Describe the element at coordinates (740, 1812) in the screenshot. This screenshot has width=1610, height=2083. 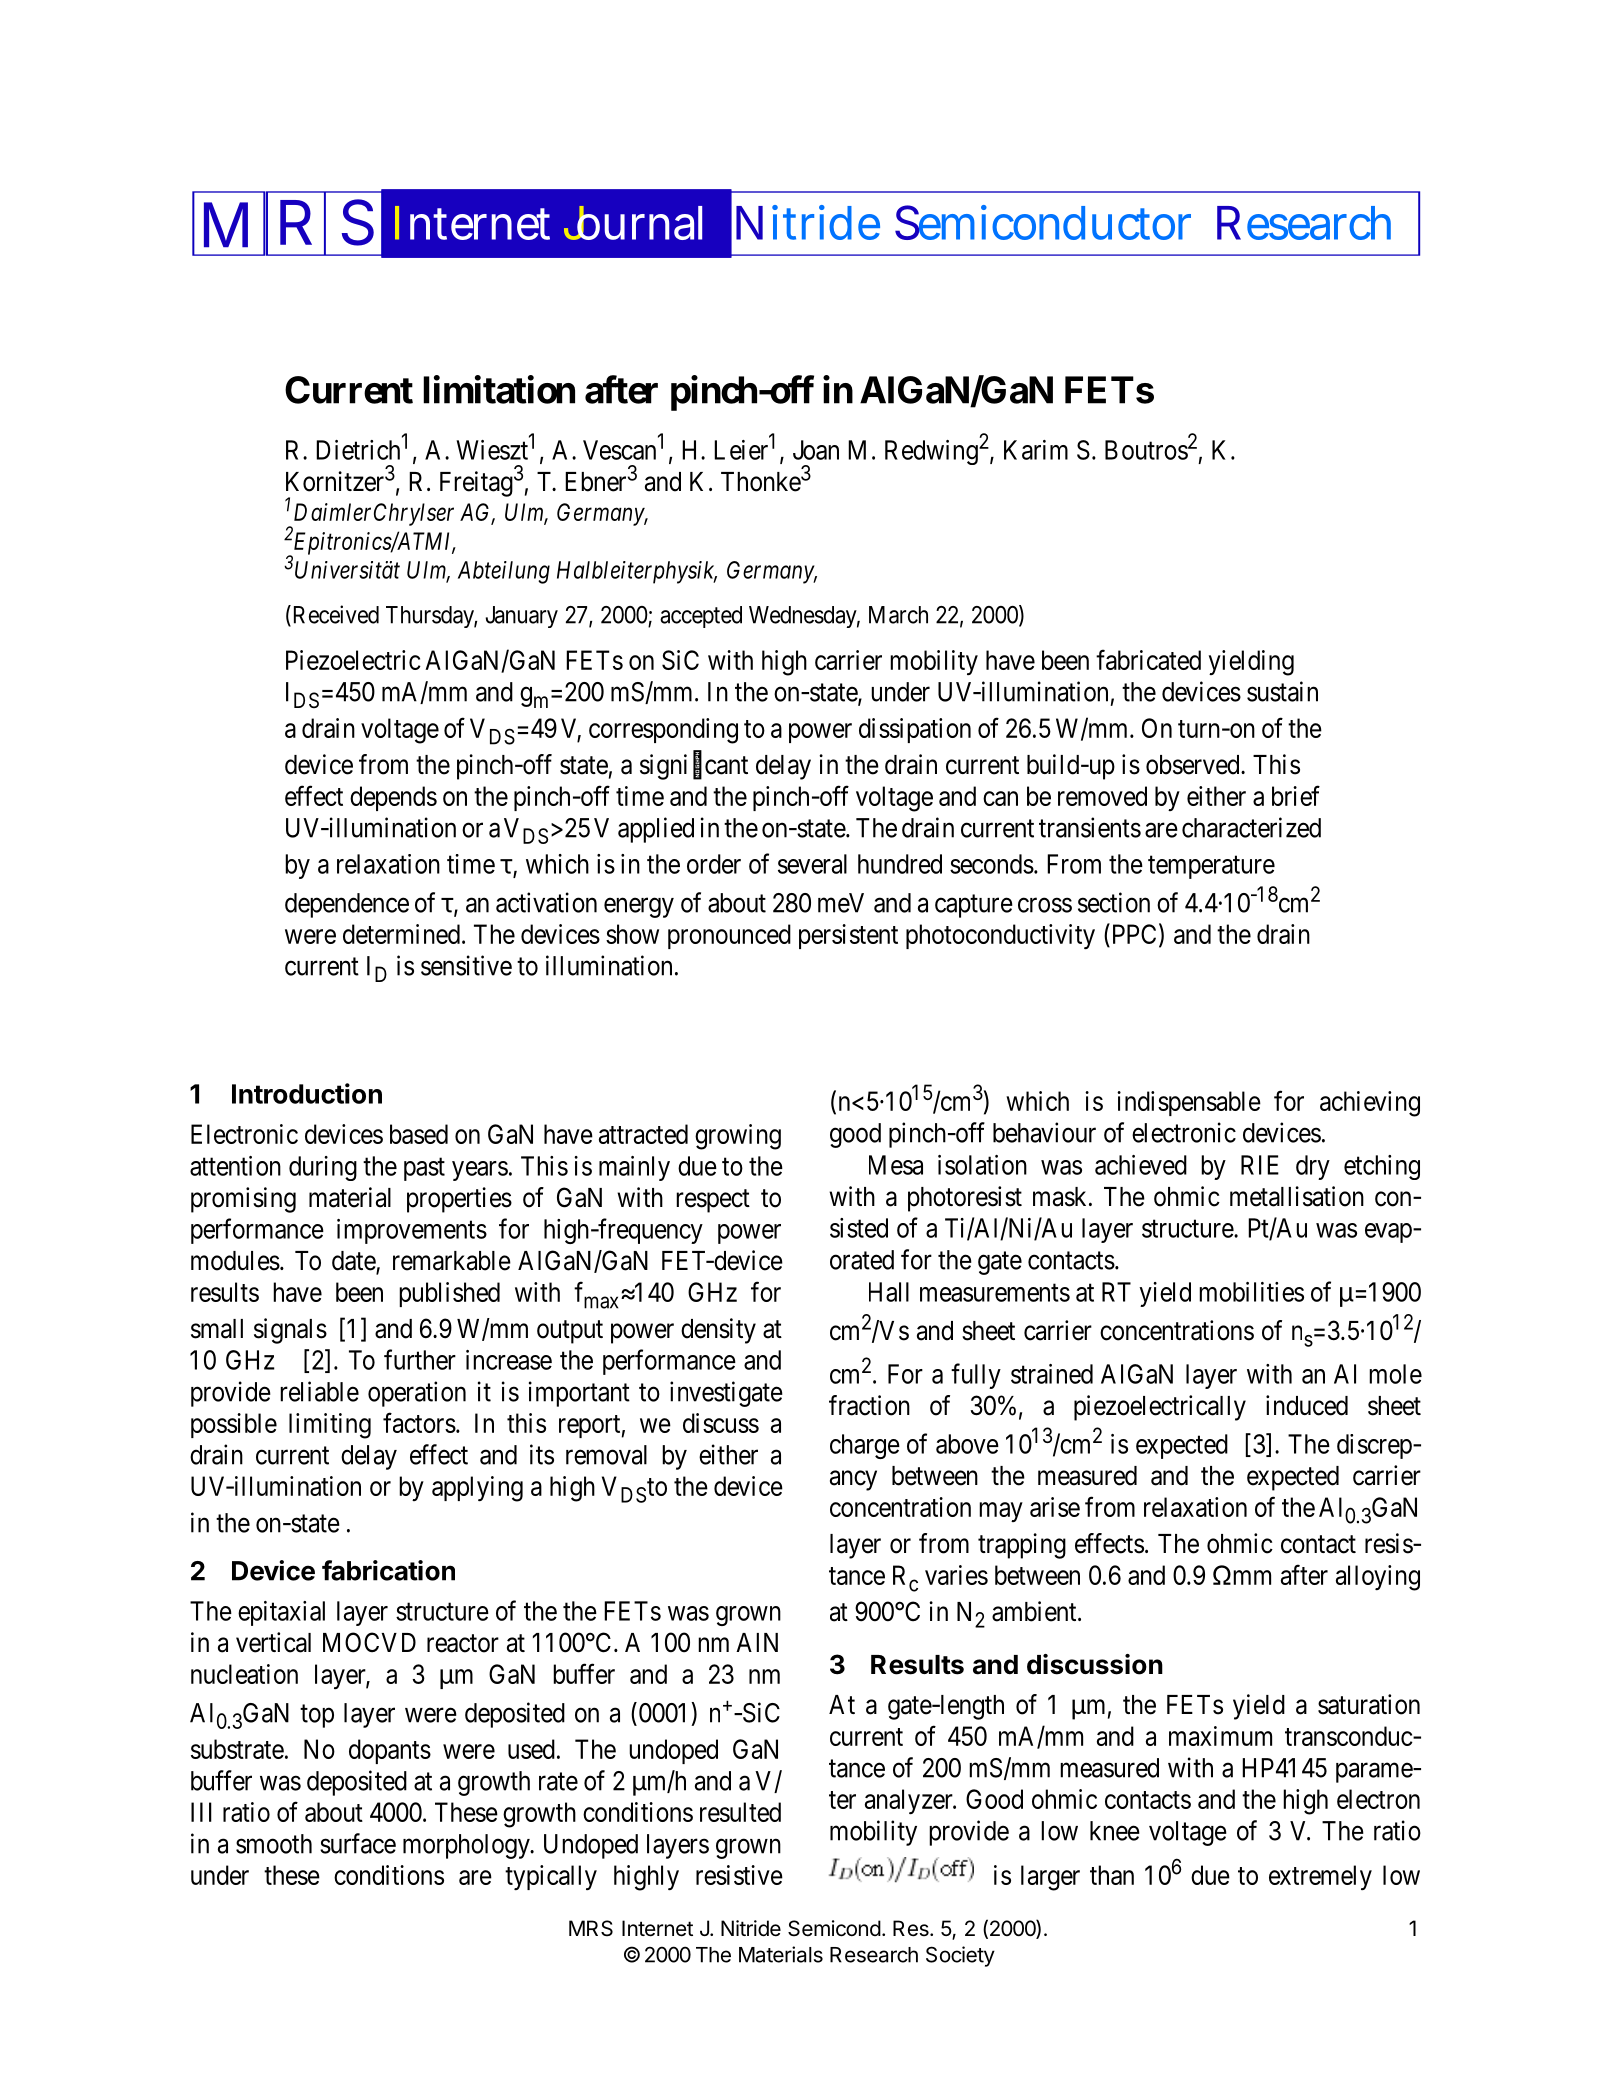
I see `resulted` at that location.
